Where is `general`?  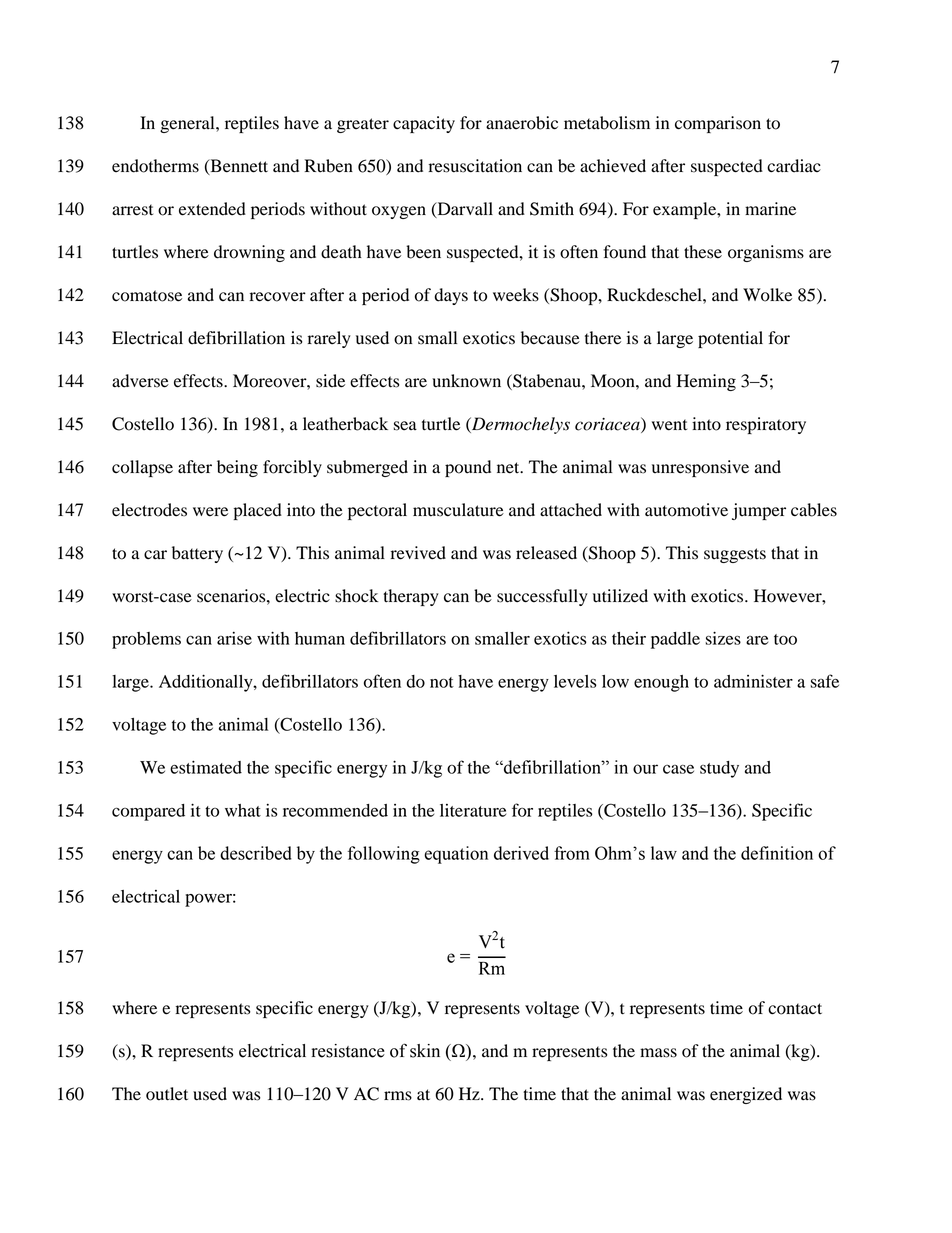
general is located at coordinates (188, 124).
